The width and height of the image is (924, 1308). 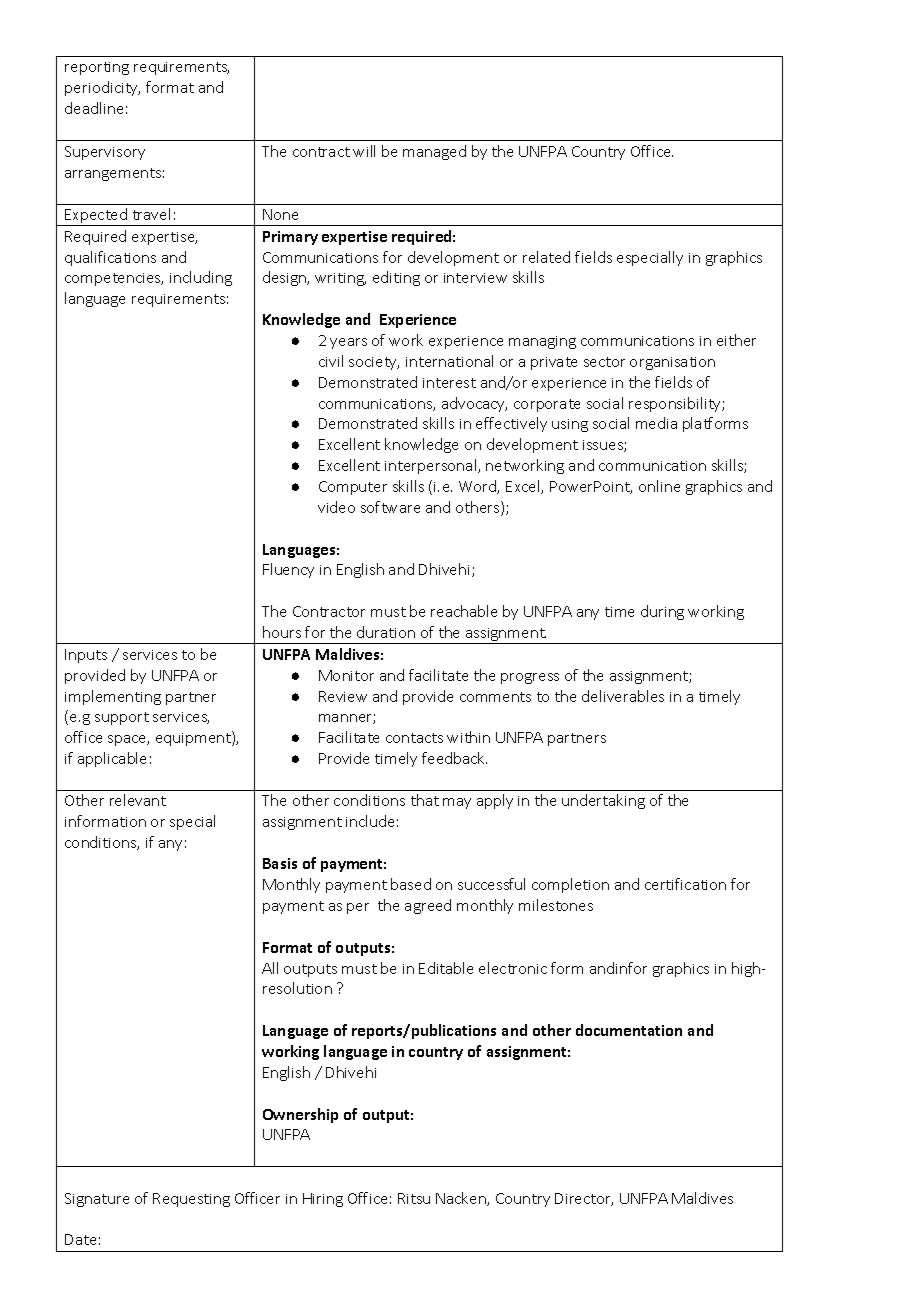 What do you see at coordinates (432, 466) in the image?
I see `interpersonal` at bounding box center [432, 466].
